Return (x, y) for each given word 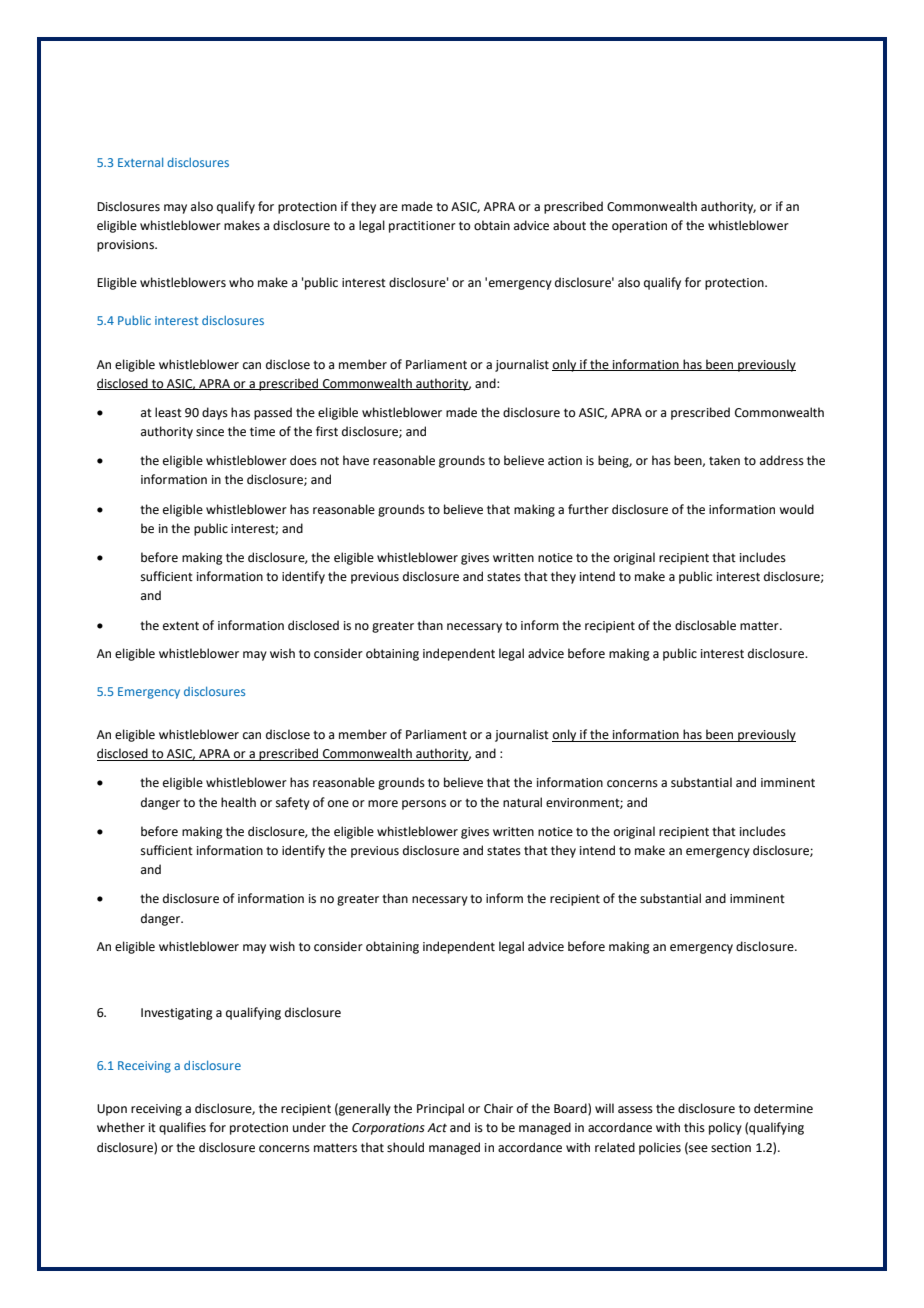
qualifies (182, 1128)
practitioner (422, 227)
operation (639, 227)
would (796, 509)
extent (181, 626)
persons (424, 805)
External (140, 162)
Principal (440, 1109)
